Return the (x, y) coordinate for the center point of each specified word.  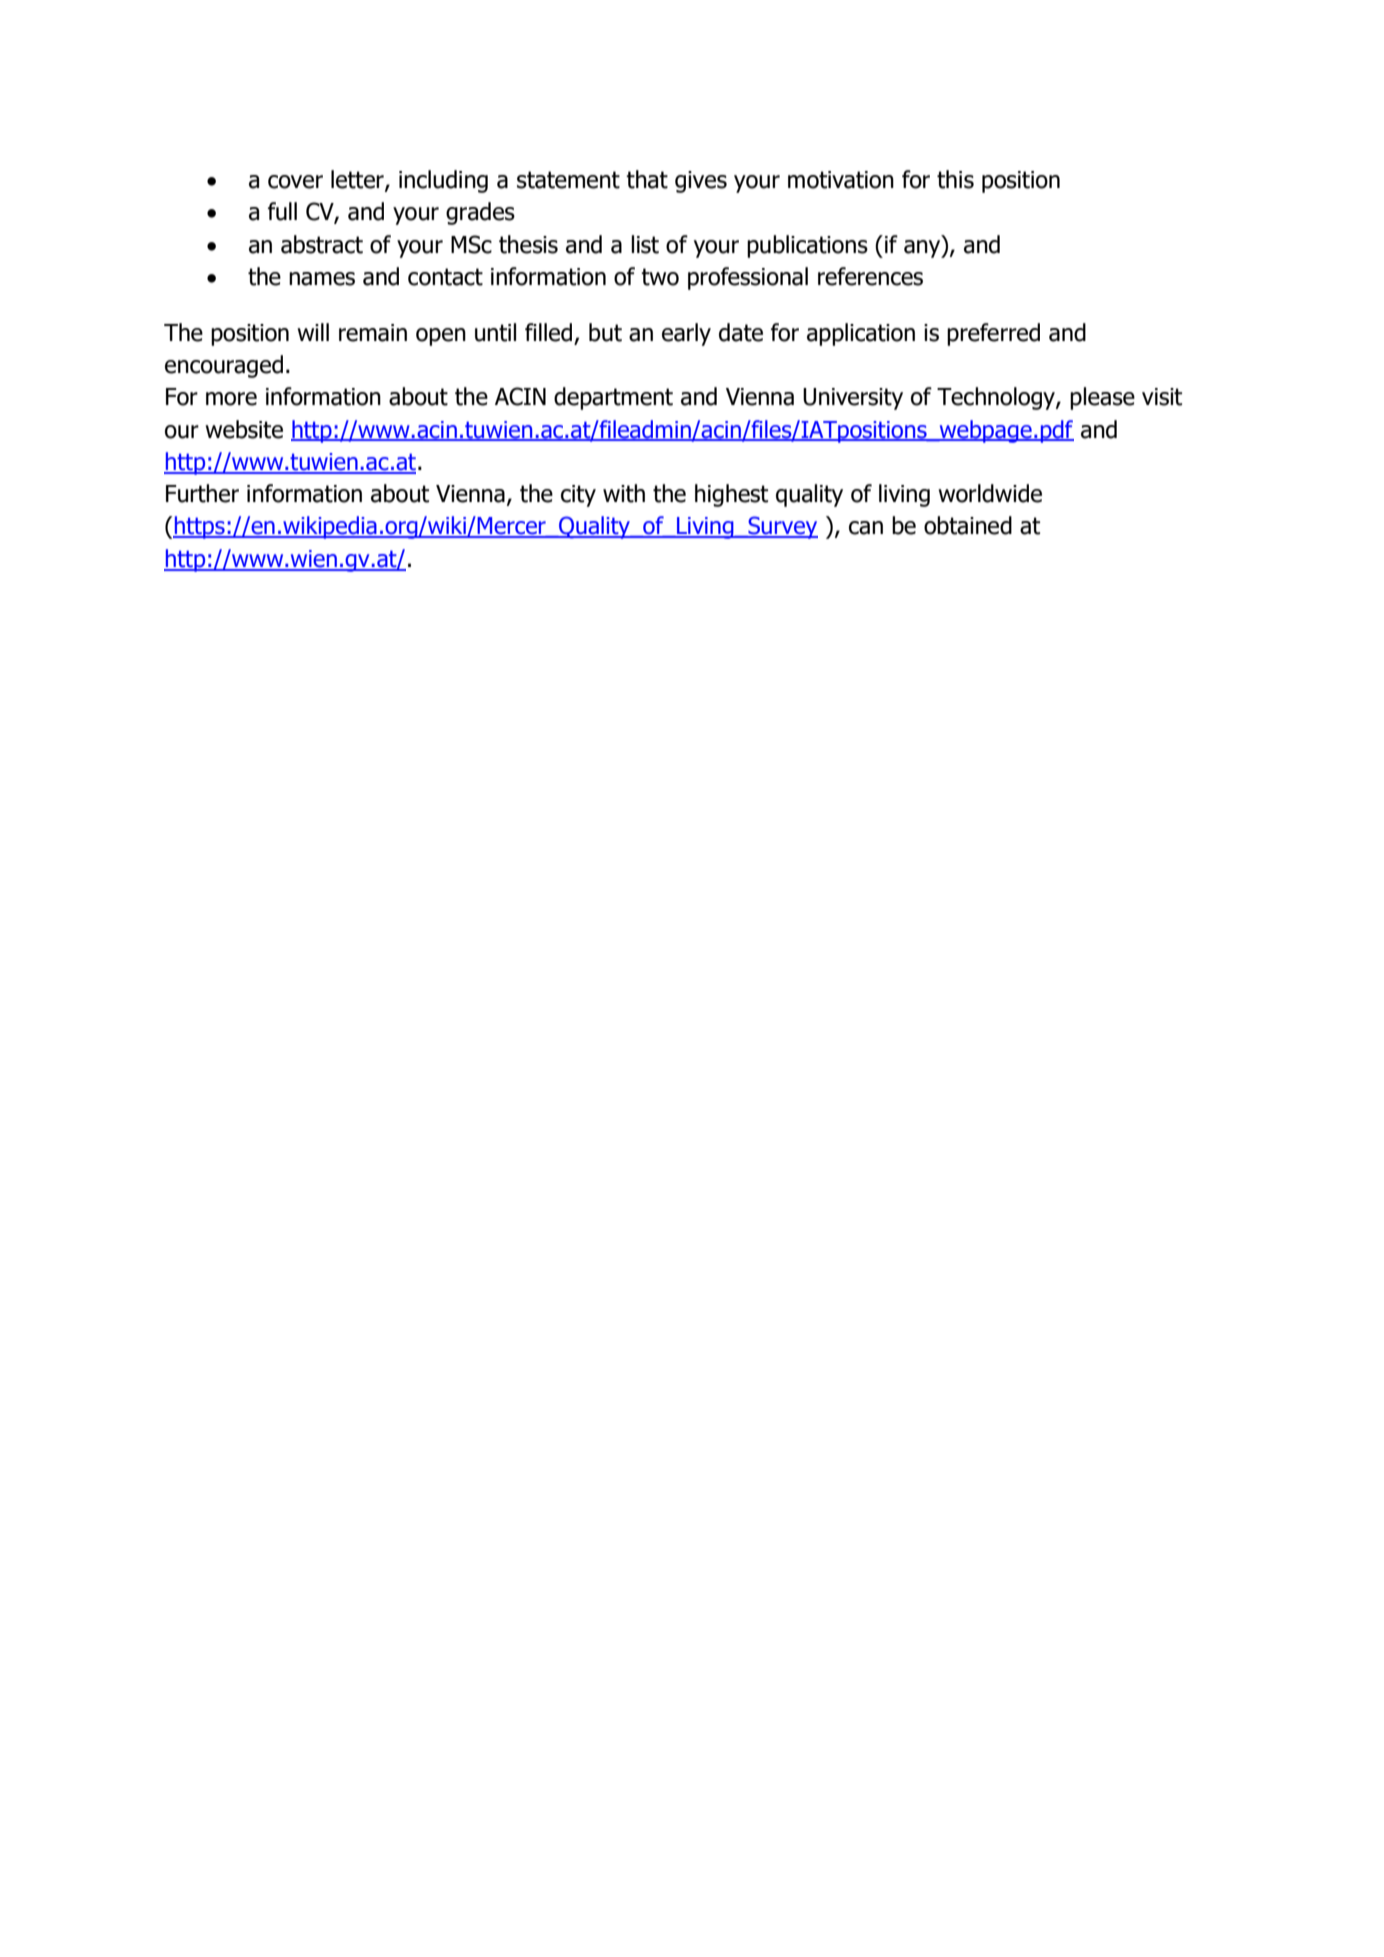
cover (295, 182)
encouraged (224, 366)
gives (701, 182)
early (686, 334)
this (955, 179)
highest (731, 495)
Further (202, 493)
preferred (993, 334)
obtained (968, 525)
